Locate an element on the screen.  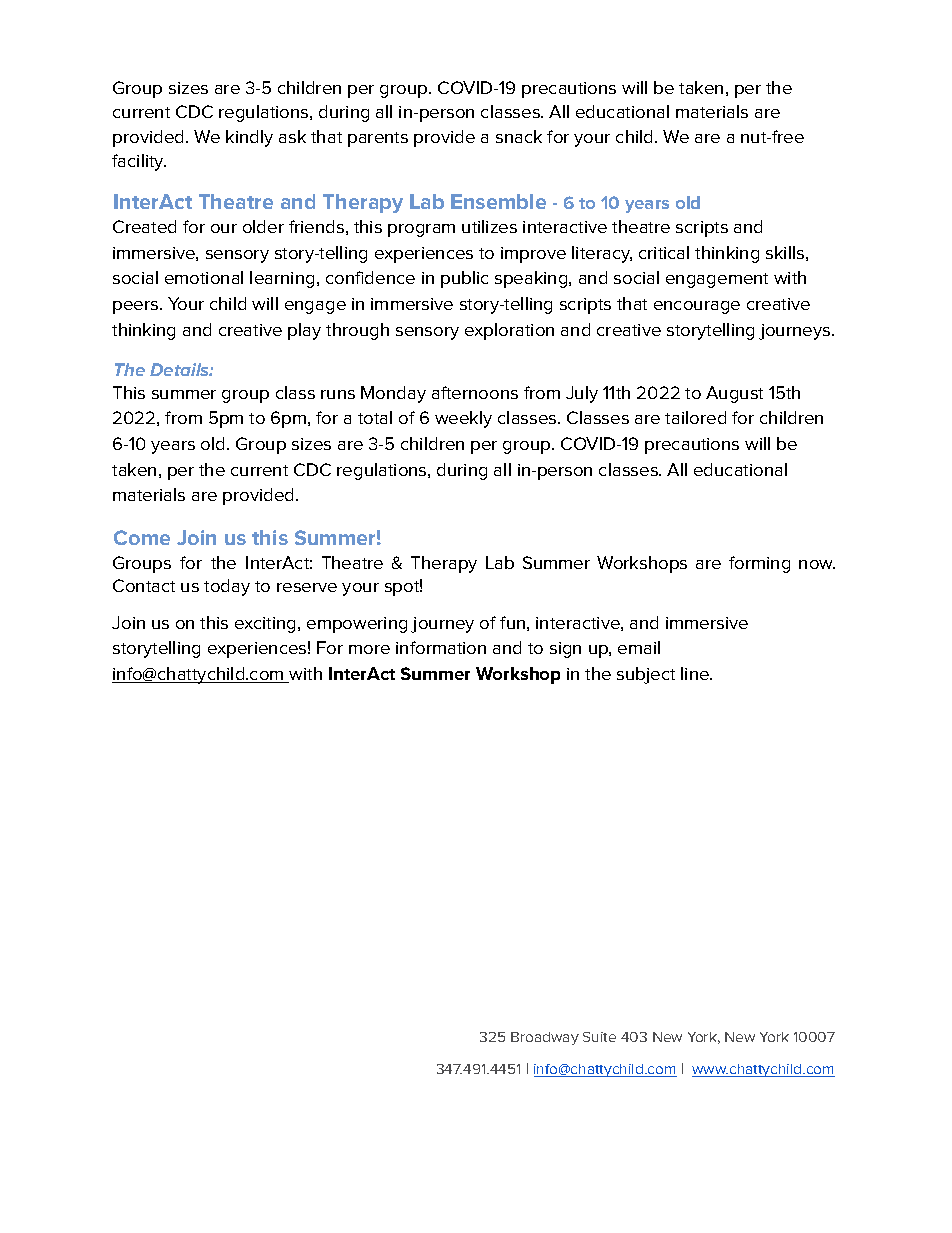
kindly is located at coordinates (249, 138).
